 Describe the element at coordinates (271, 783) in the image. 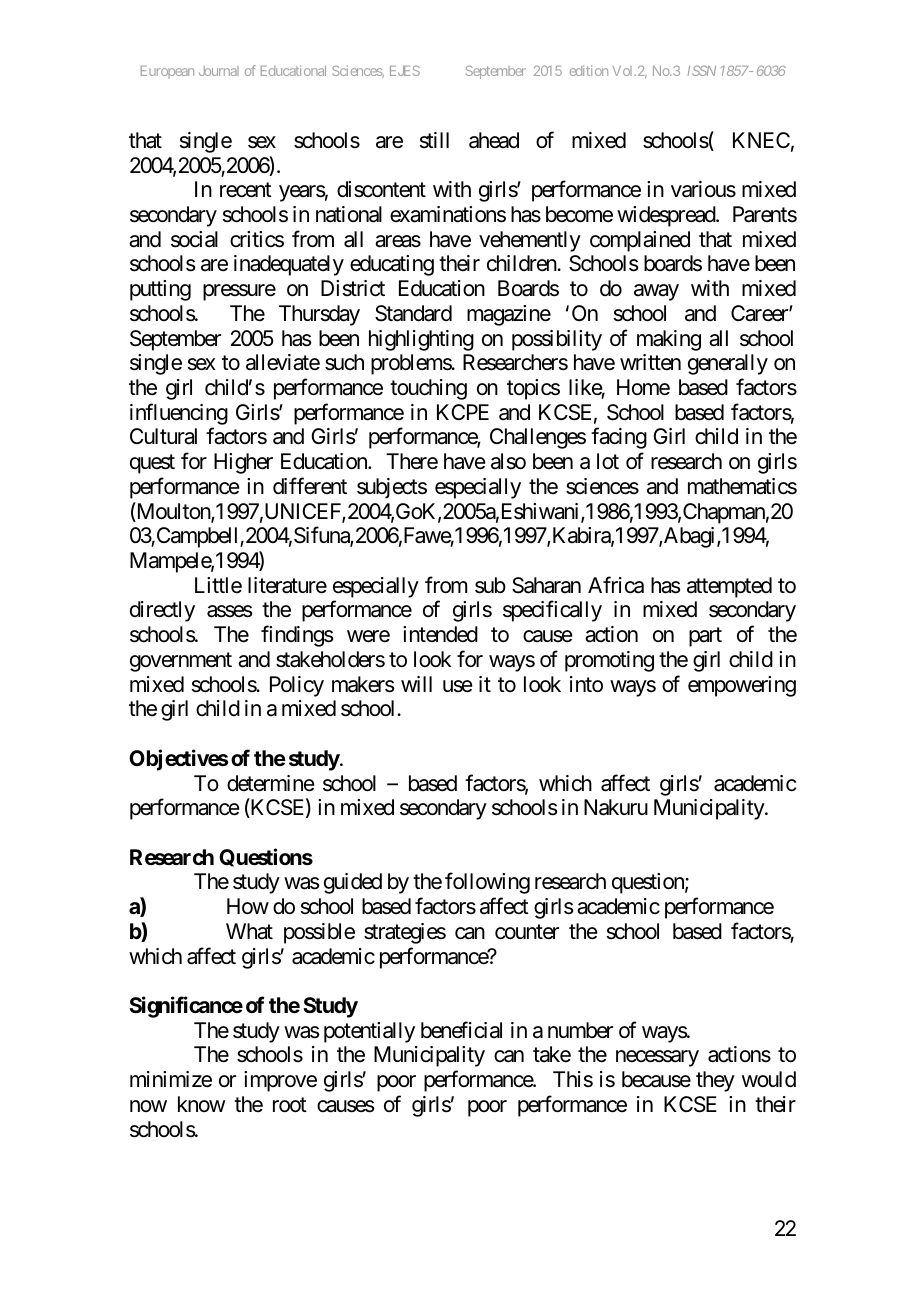

I see `determine` at that location.
